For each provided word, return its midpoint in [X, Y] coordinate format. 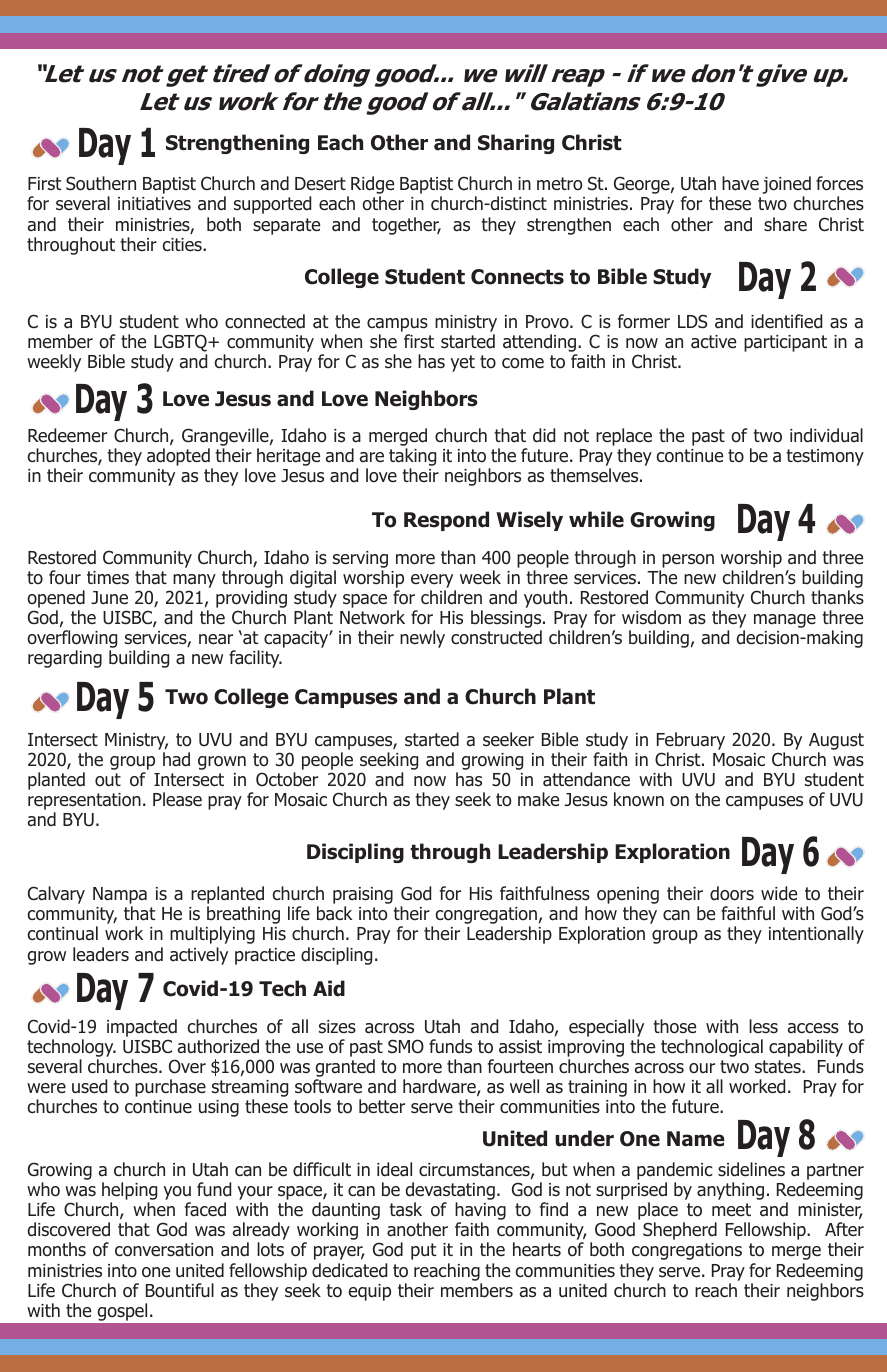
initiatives [154, 204]
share [785, 224]
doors [732, 893]
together [406, 226]
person [688, 561]
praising [363, 897]
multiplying [212, 935]
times [108, 577]
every [432, 581]
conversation [164, 1250]
